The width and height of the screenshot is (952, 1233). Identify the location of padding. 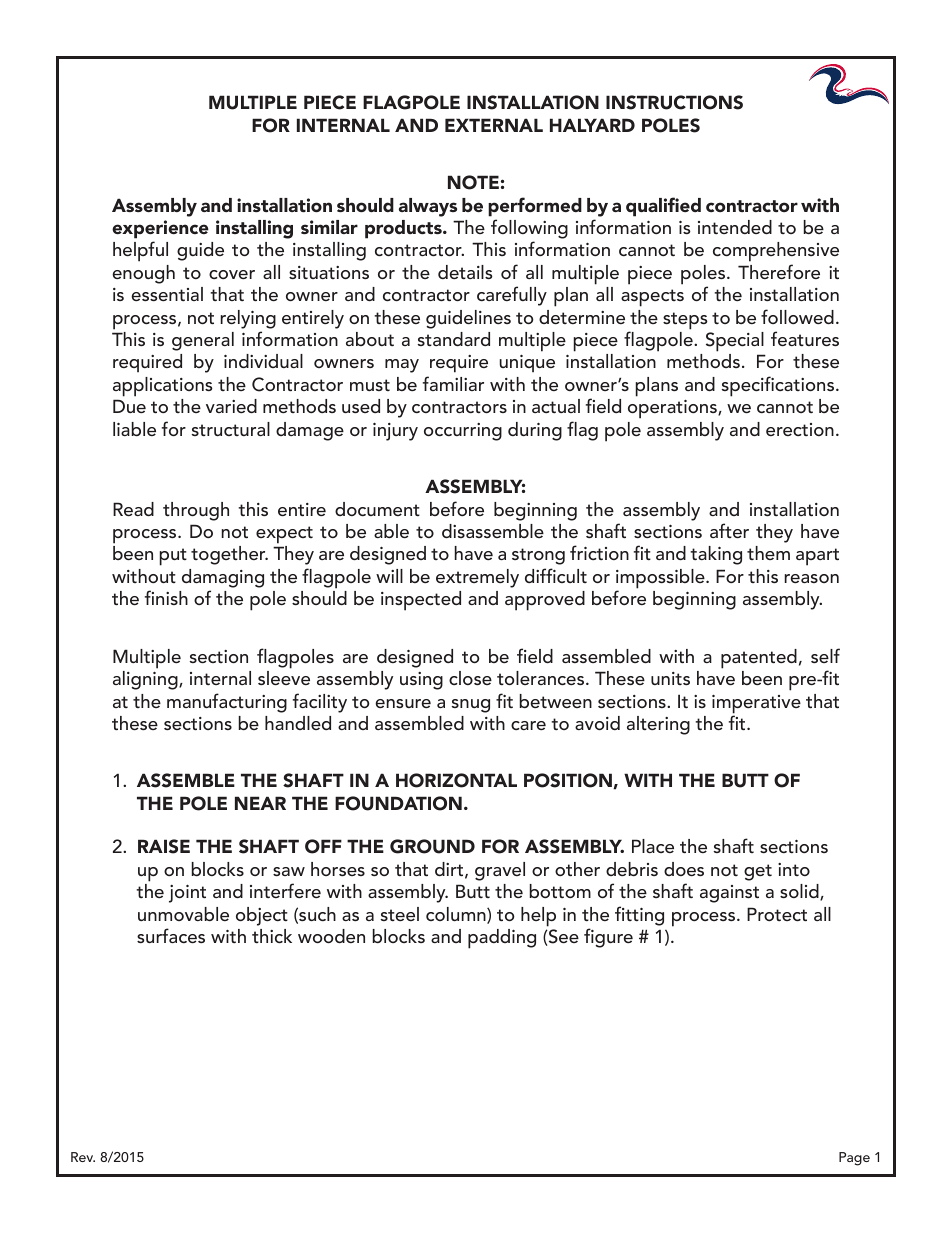
(502, 939).
